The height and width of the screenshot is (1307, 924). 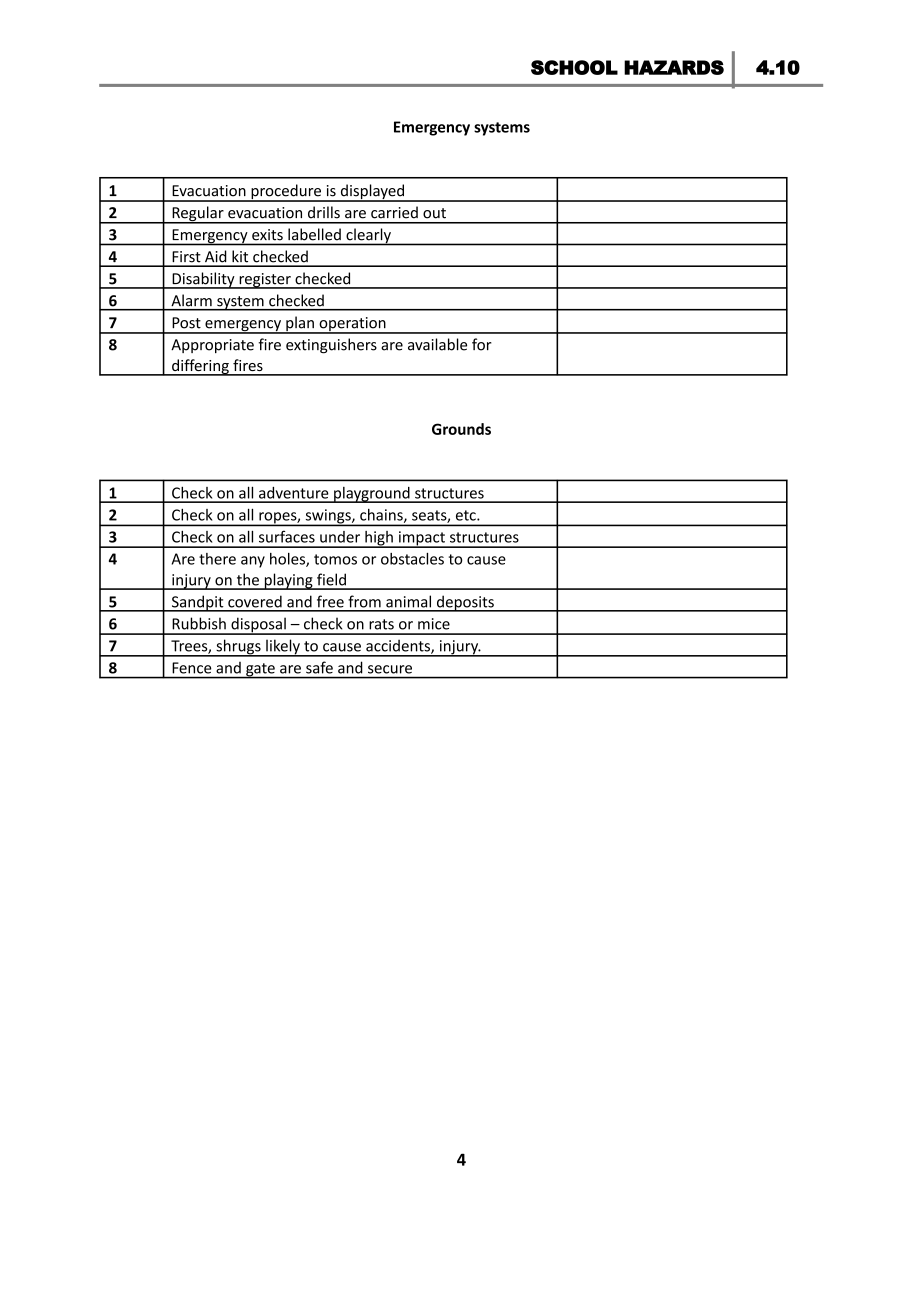 What do you see at coordinates (437, 344) in the screenshot?
I see `available` at bounding box center [437, 344].
